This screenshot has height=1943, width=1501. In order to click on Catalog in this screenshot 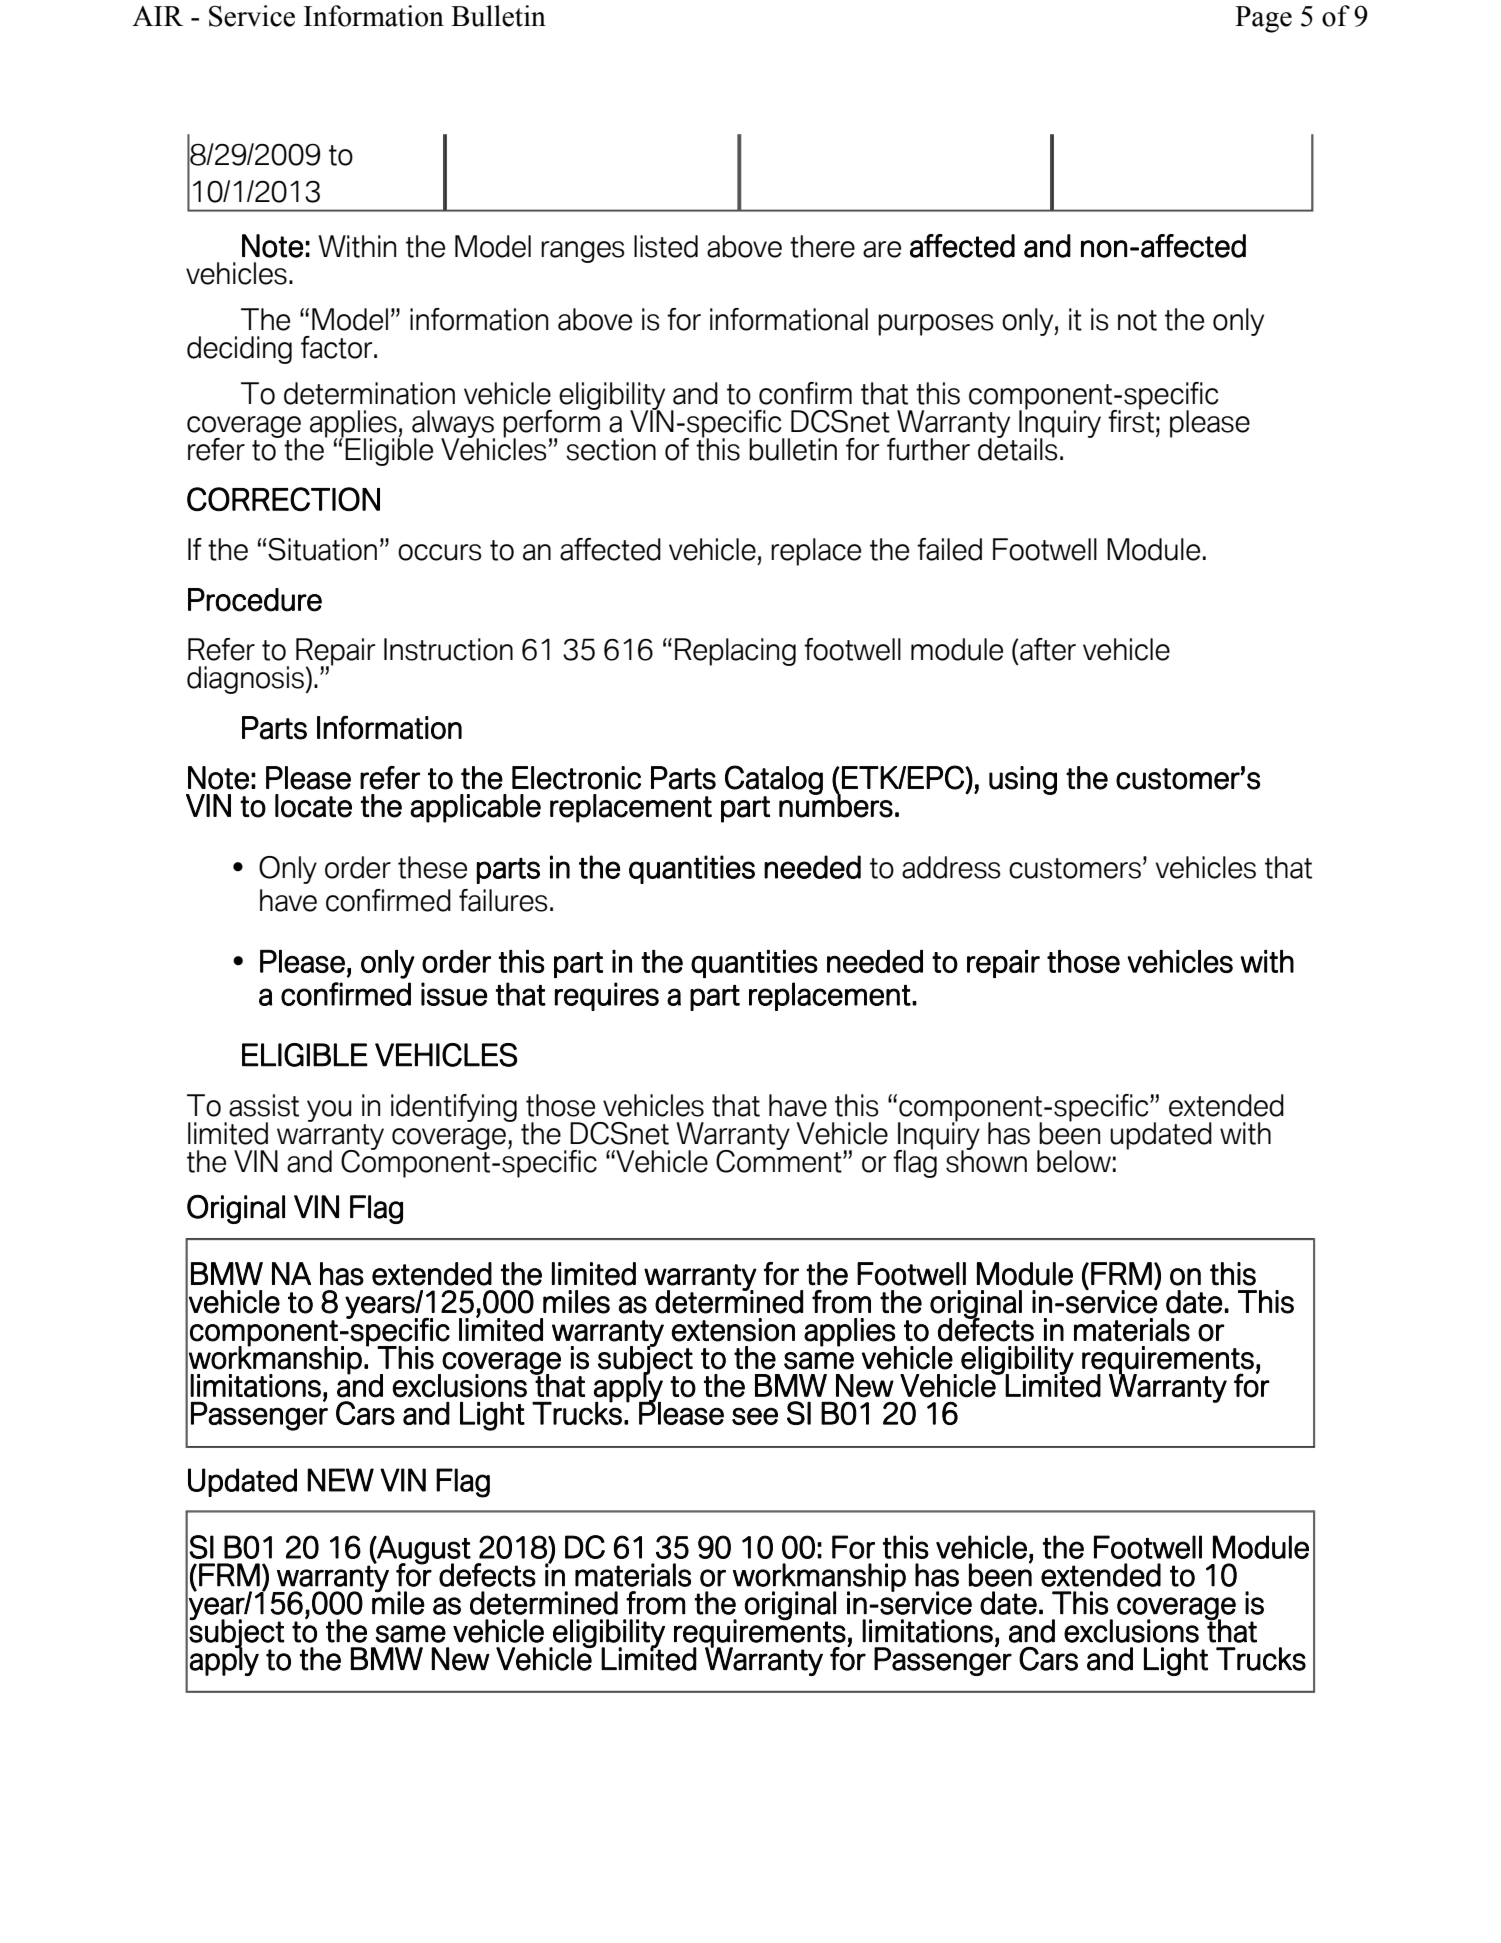, I will do `click(774, 781)`.
